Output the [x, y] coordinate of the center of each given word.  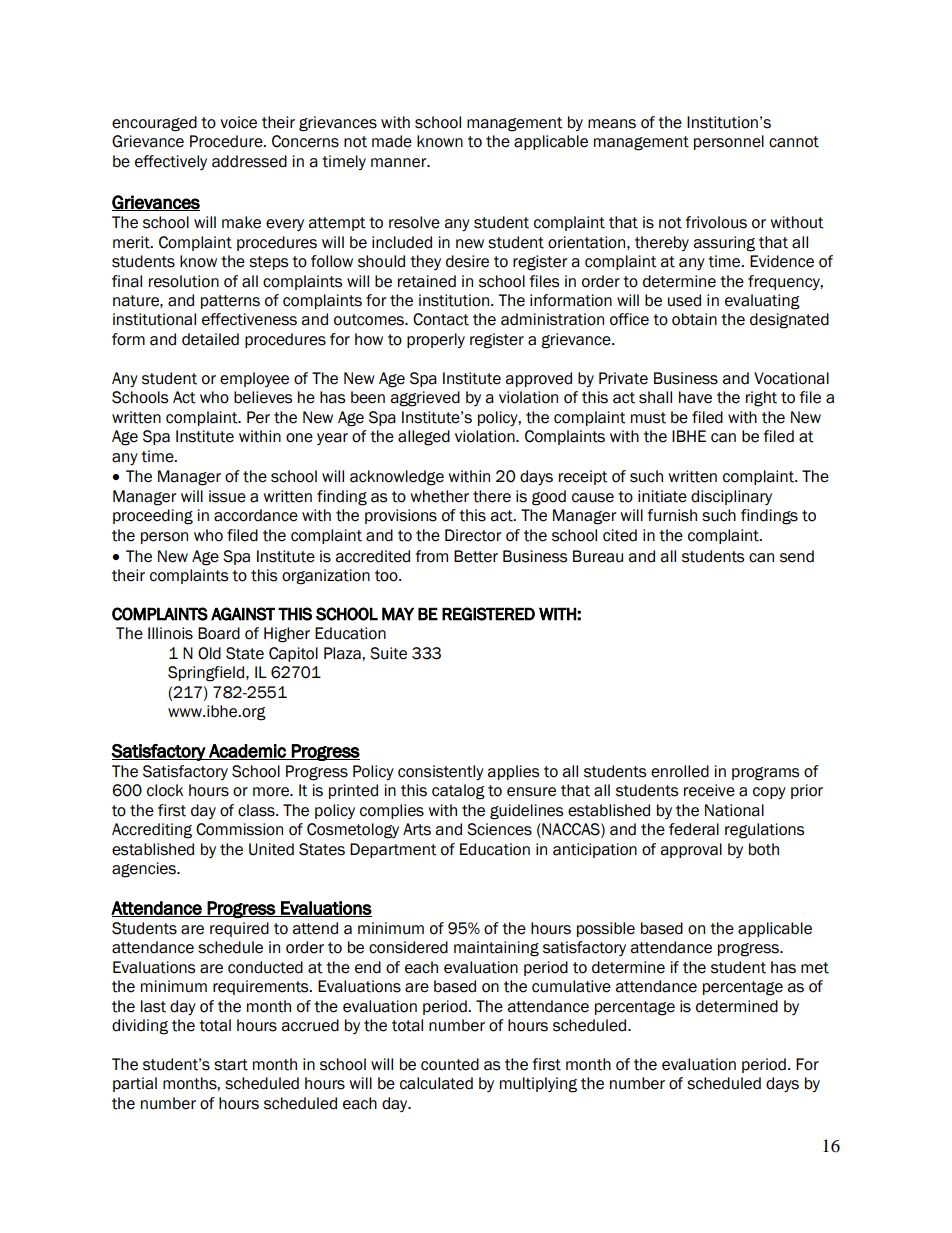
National [734, 810]
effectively [171, 162]
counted [450, 1064]
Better [476, 556]
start [231, 1065]
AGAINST [243, 614]
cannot [794, 142]
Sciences [499, 829]
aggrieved [425, 399]
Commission [239, 829]
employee [254, 379]
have [695, 397]
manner [400, 163]
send [797, 556]
